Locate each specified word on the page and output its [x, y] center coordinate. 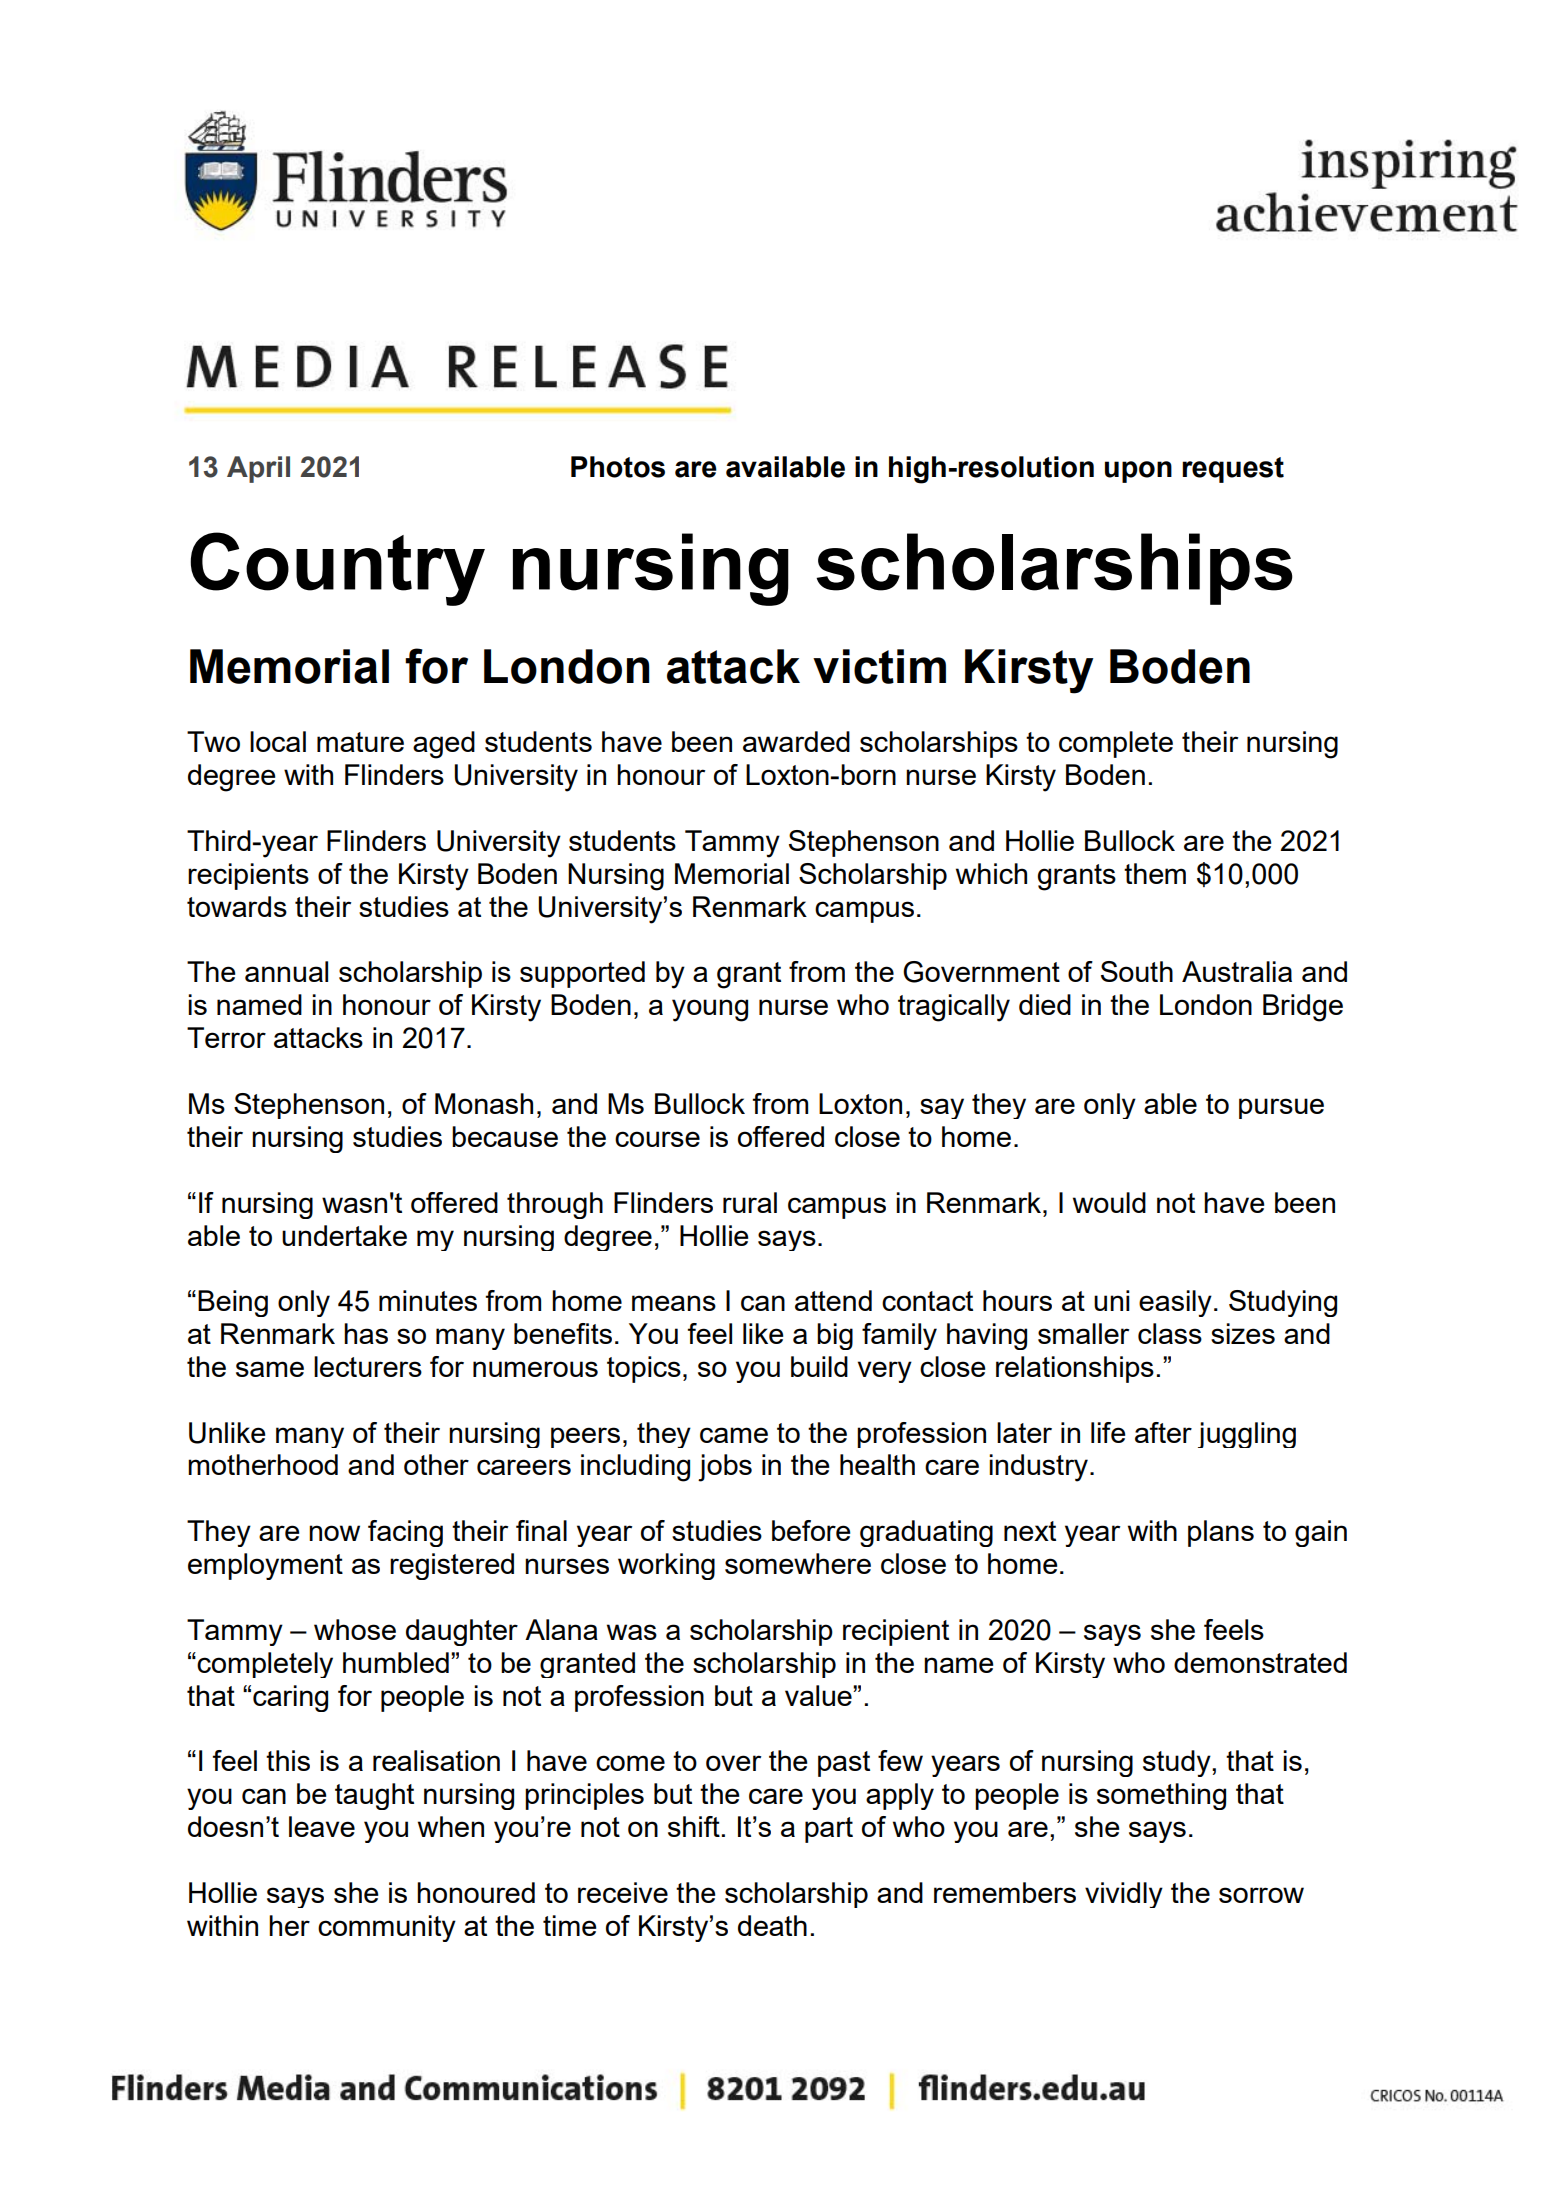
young [710, 1010]
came [734, 1435]
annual [286, 971]
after [1163, 1432]
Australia [1237, 971]
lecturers [368, 1366]
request [1233, 470]
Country [337, 569]
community [387, 1928]
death [772, 1925]
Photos [618, 467]
